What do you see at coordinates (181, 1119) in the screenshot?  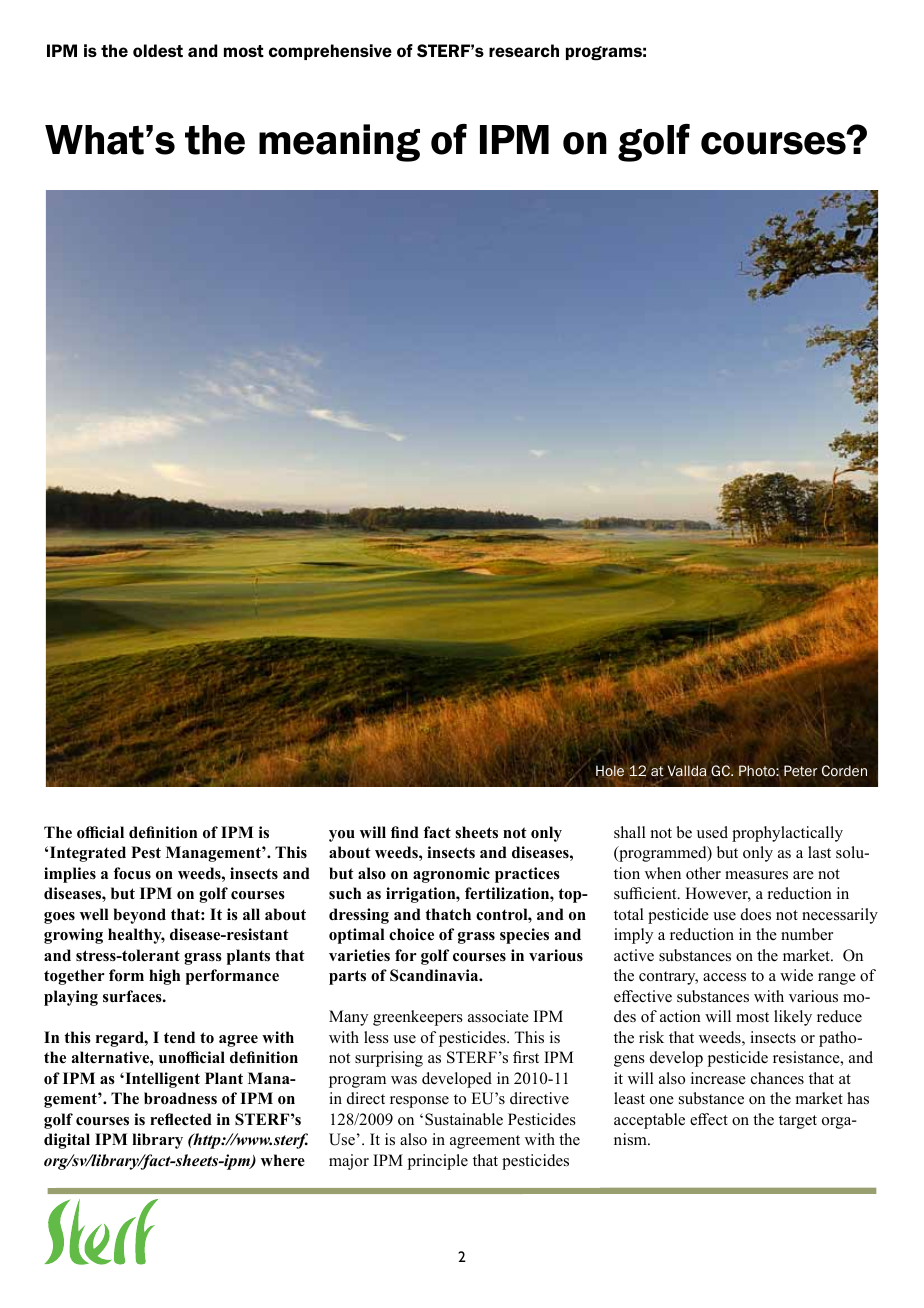 I see `reflected` at bounding box center [181, 1119].
